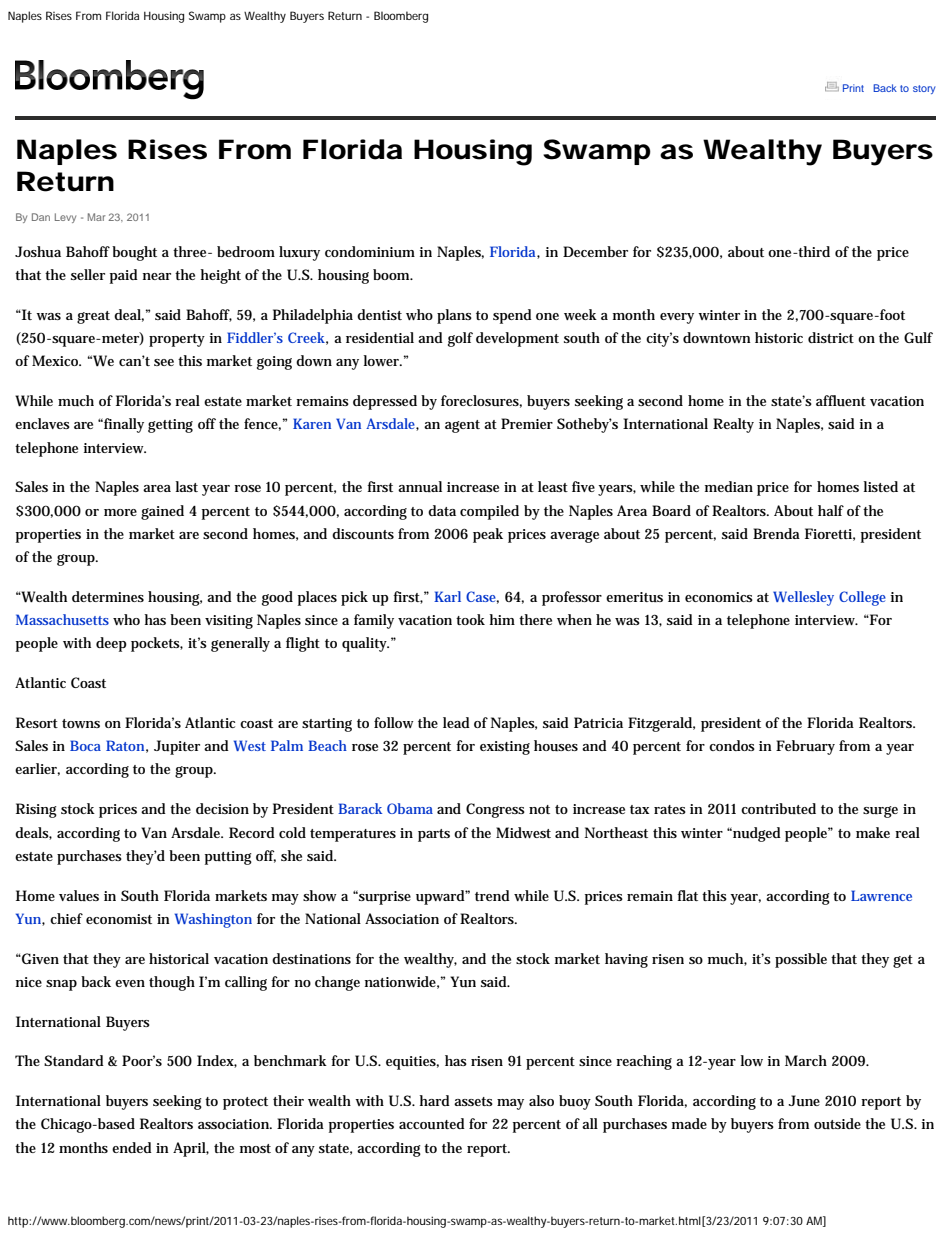 This screenshot has width=952, height=1233. What do you see at coordinates (473, 1101) in the screenshot?
I see `assets` at bounding box center [473, 1101].
